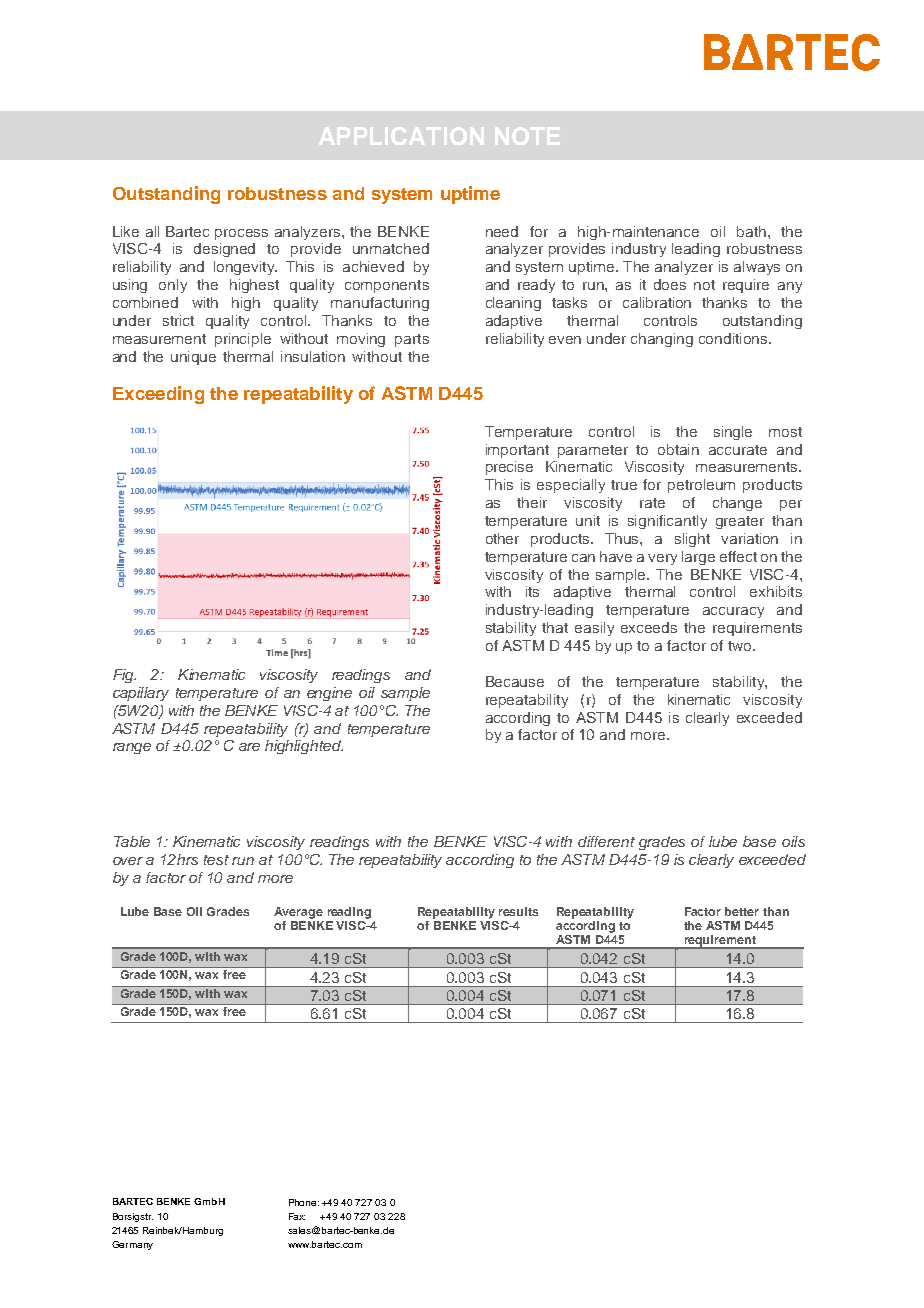  I want to click on always, so click(757, 268).
